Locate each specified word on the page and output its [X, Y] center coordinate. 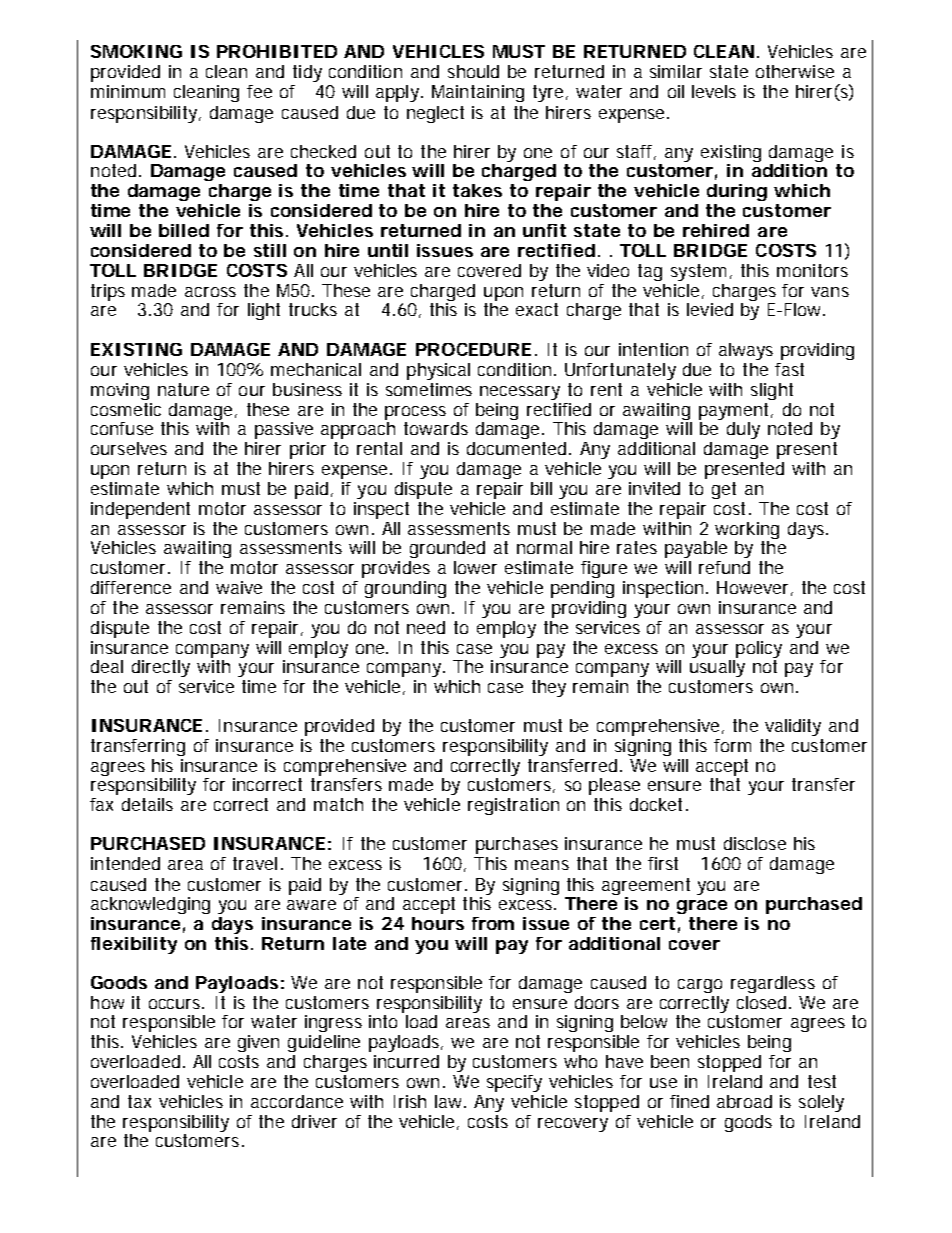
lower [475, 567]
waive [239, 587]
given [258, 1043]
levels [714, 91]
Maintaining [478, 93]
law [450, 1101]
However [755, 588]
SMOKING [136, 51]
